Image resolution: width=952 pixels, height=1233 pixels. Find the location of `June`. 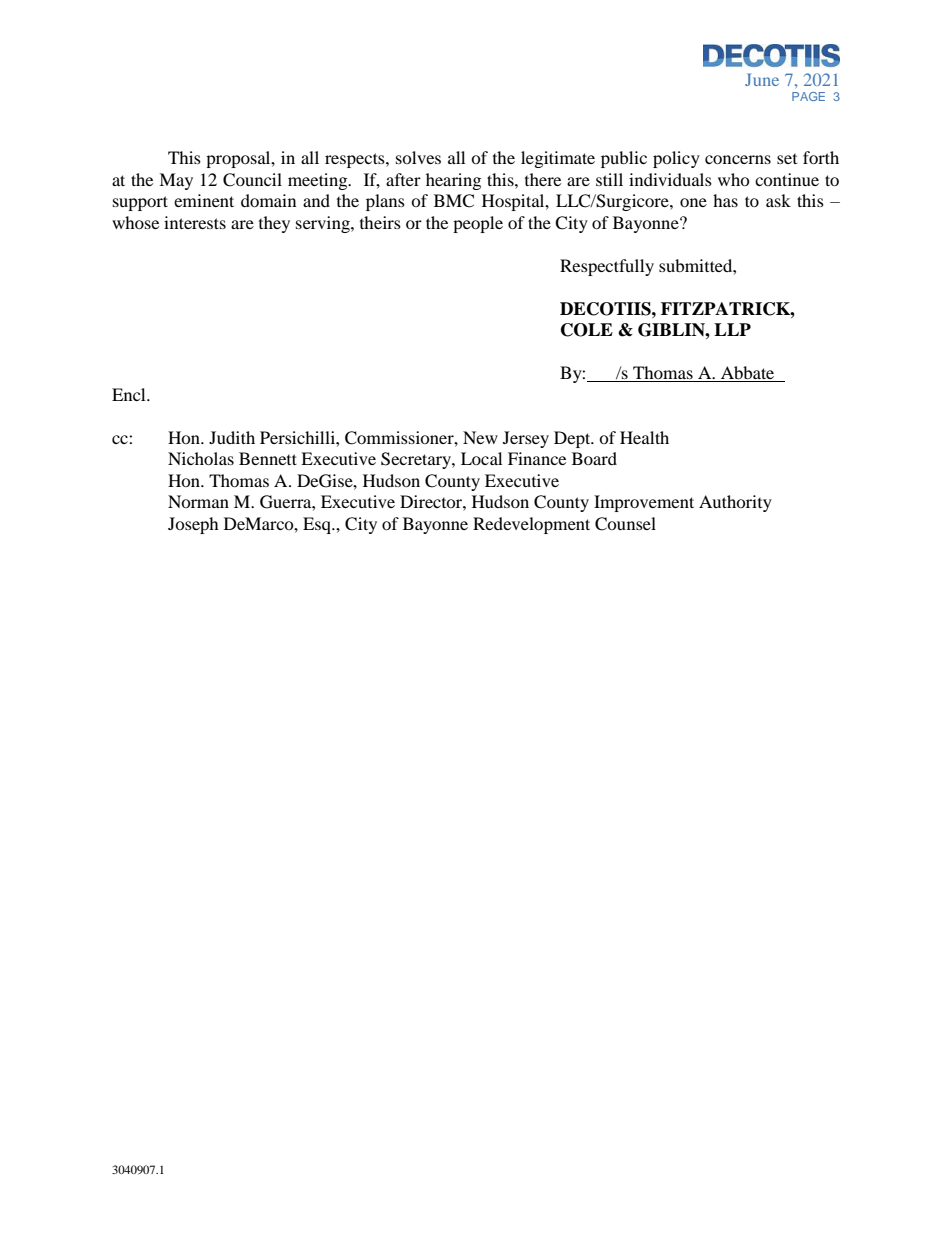

June is located at coordinates (762, 79).
